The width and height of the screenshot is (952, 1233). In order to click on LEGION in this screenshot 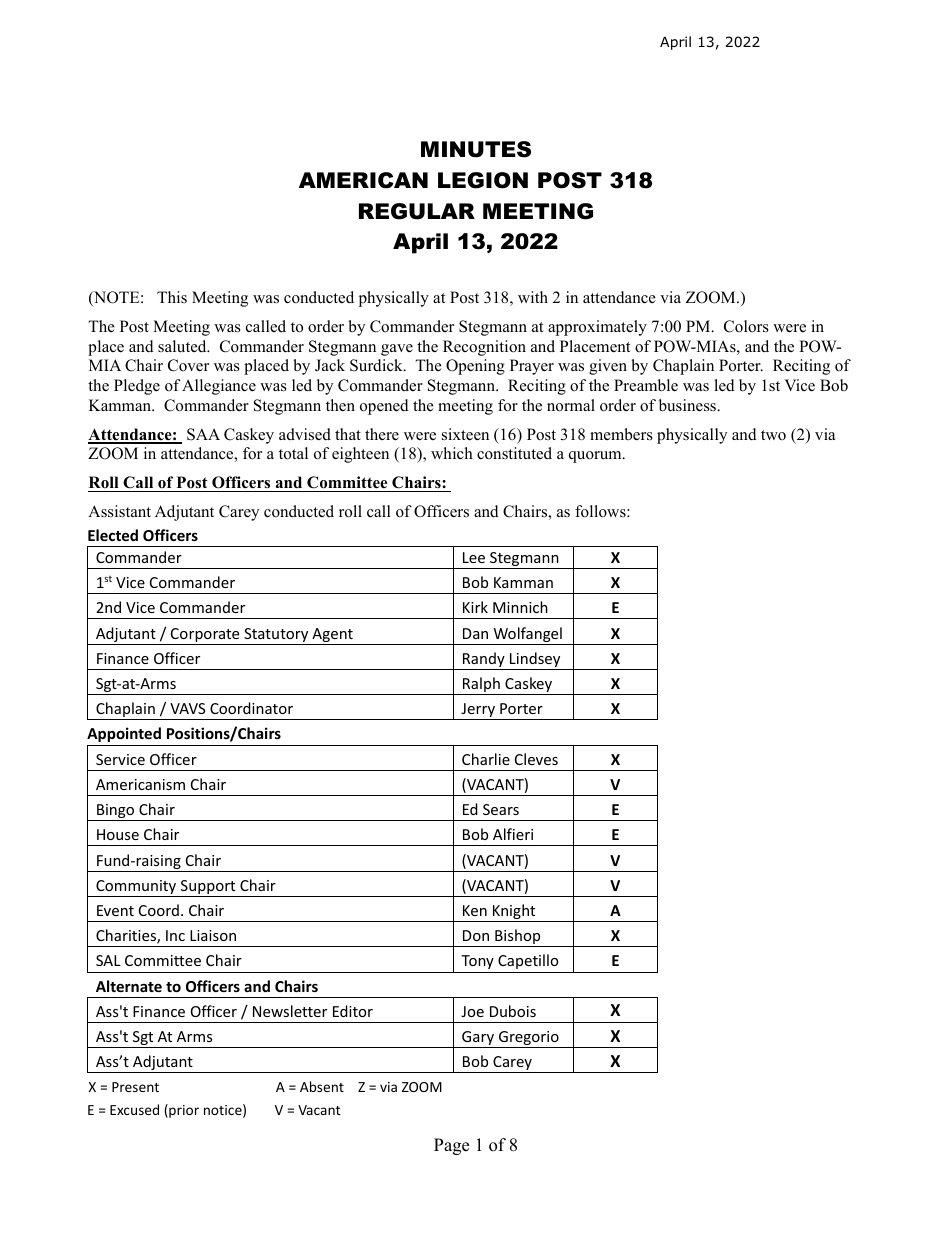, I will do `click(483, 180)`.
